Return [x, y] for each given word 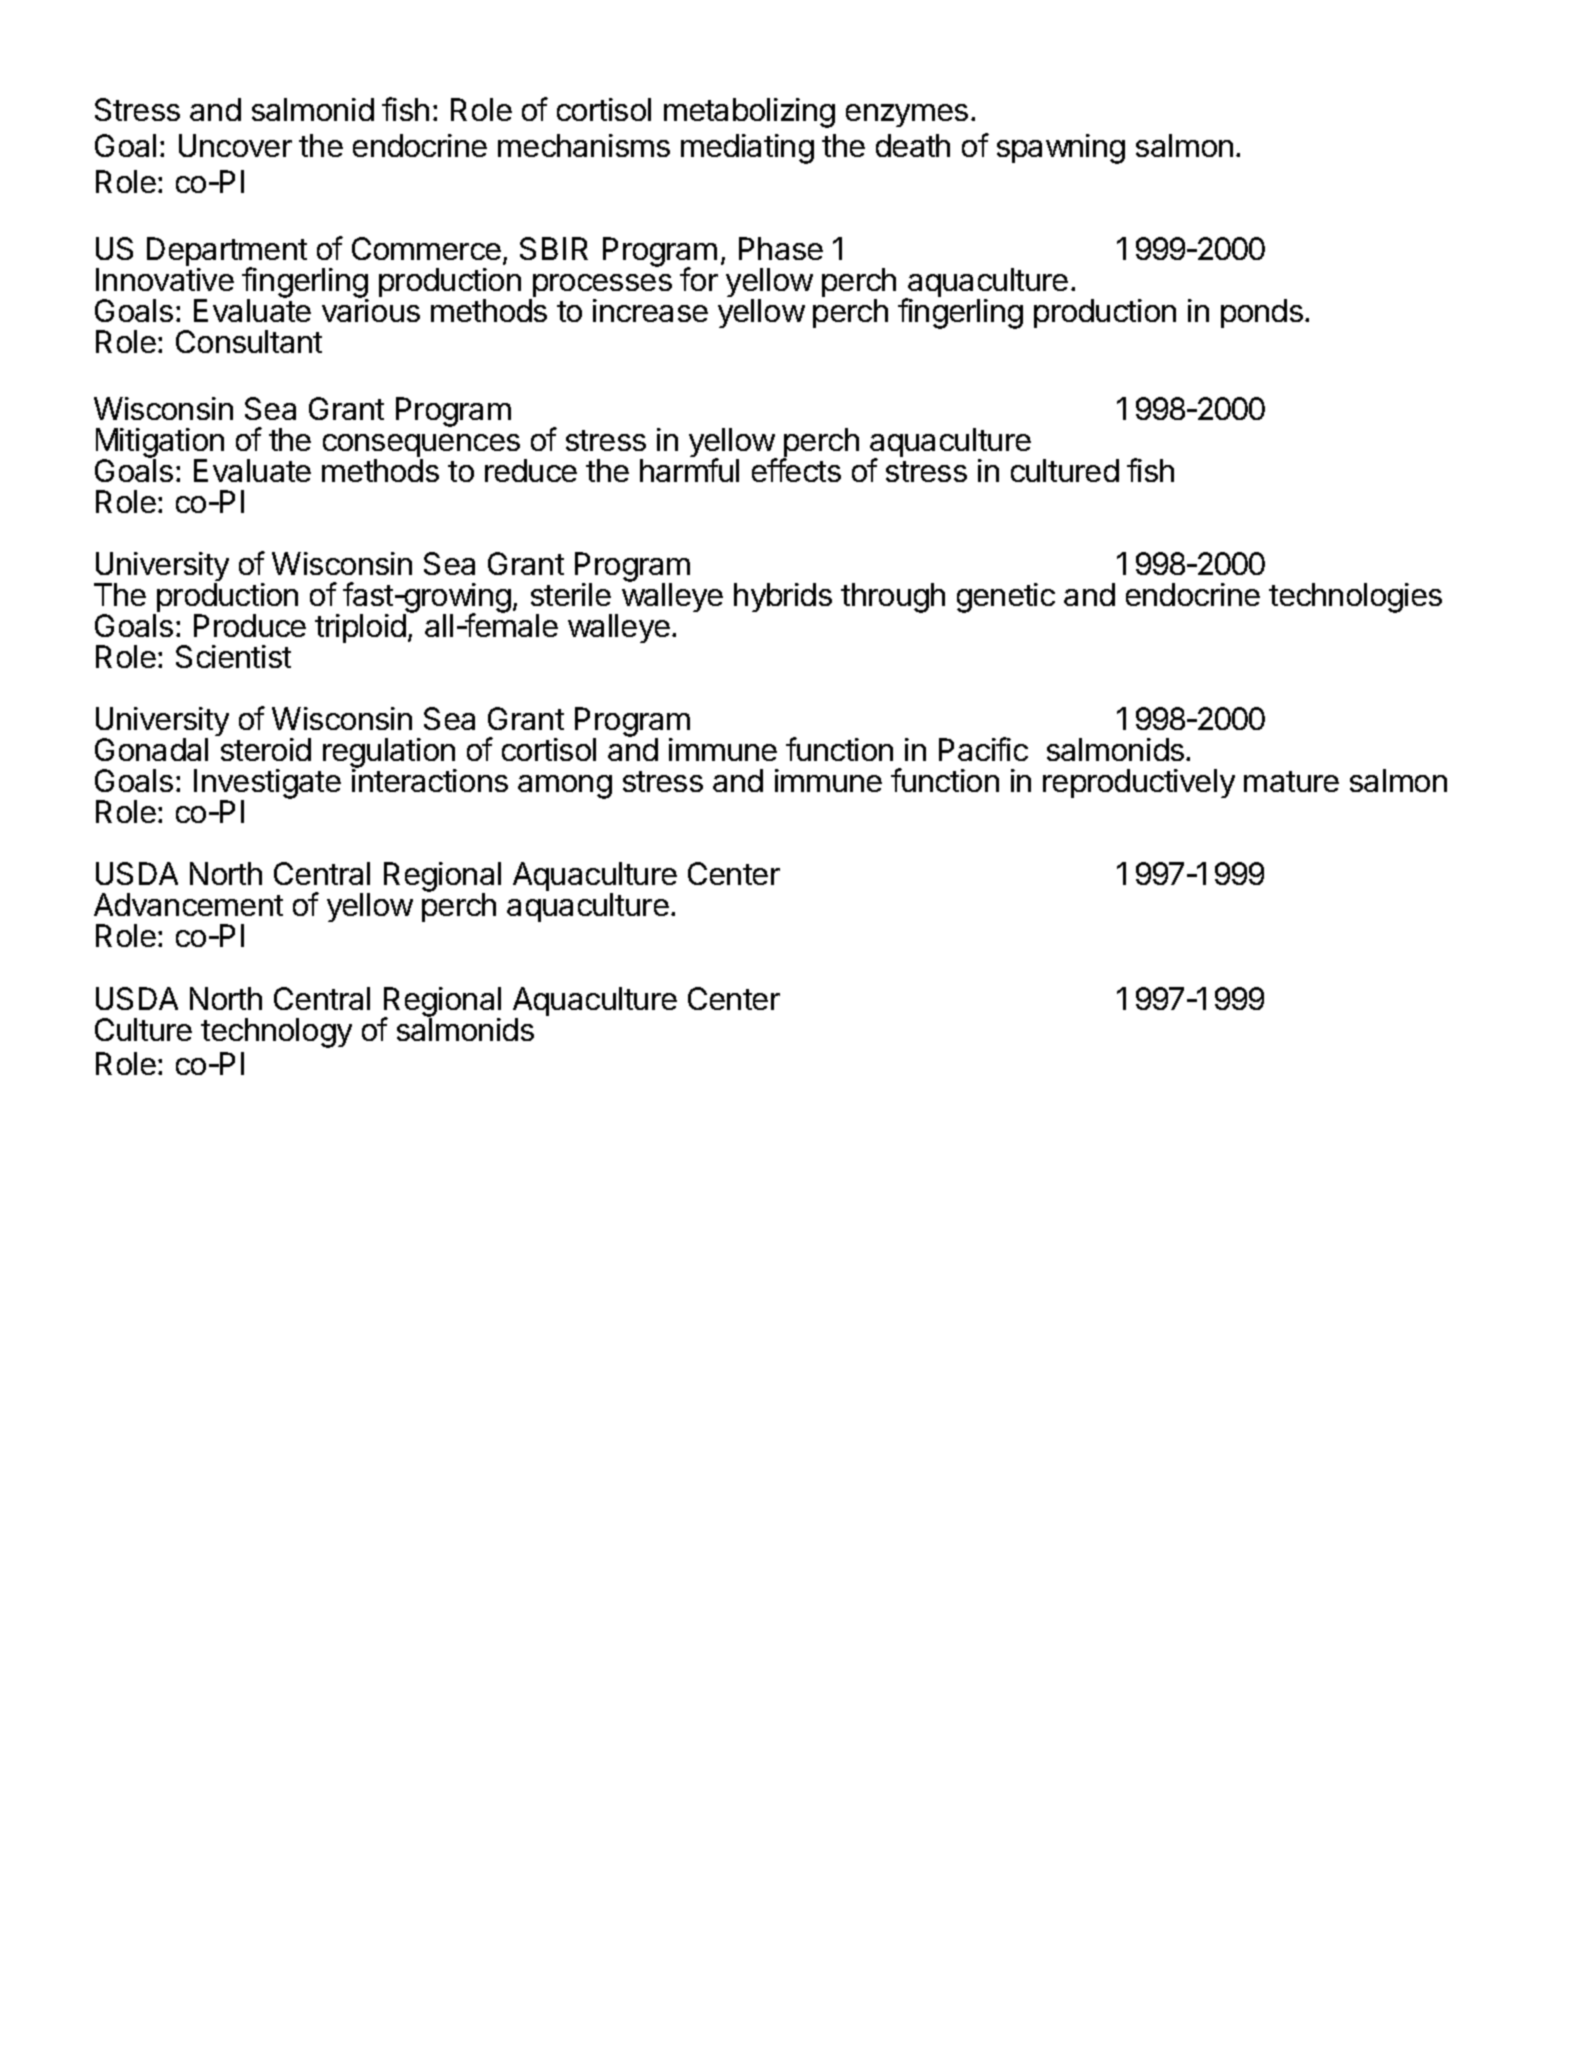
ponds [1262, 313]
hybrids [783, 597]
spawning [1061, 149]
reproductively [1139, 783]
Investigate [267, 785]
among [565, 787]
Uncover [235, 145]
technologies [1355, 598]
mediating [747, 149]
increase [650, 310]
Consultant [249, 341]
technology [276, 1033]
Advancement [188, 904]
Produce [250, 625]
